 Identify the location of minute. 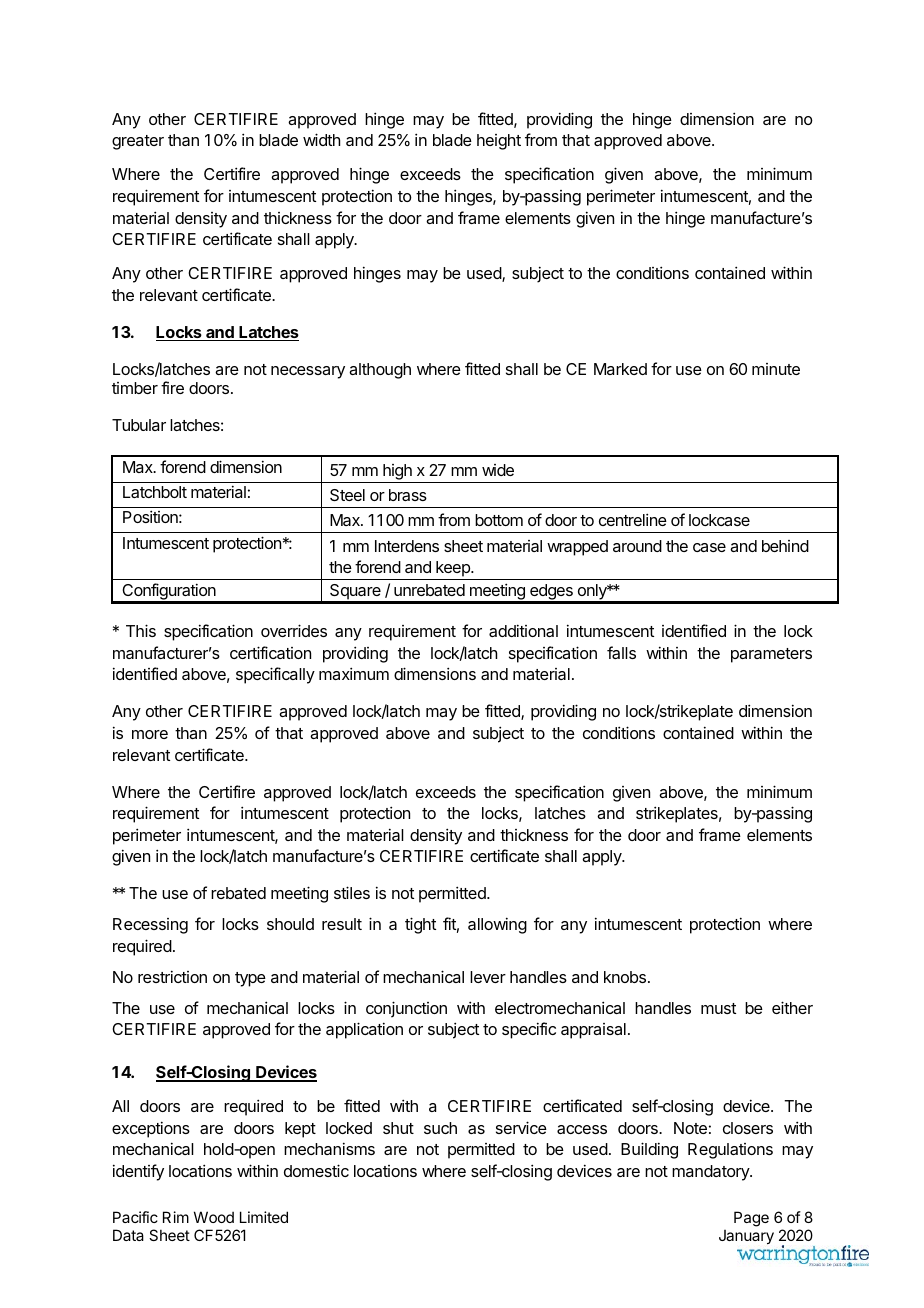
(776, 369).
